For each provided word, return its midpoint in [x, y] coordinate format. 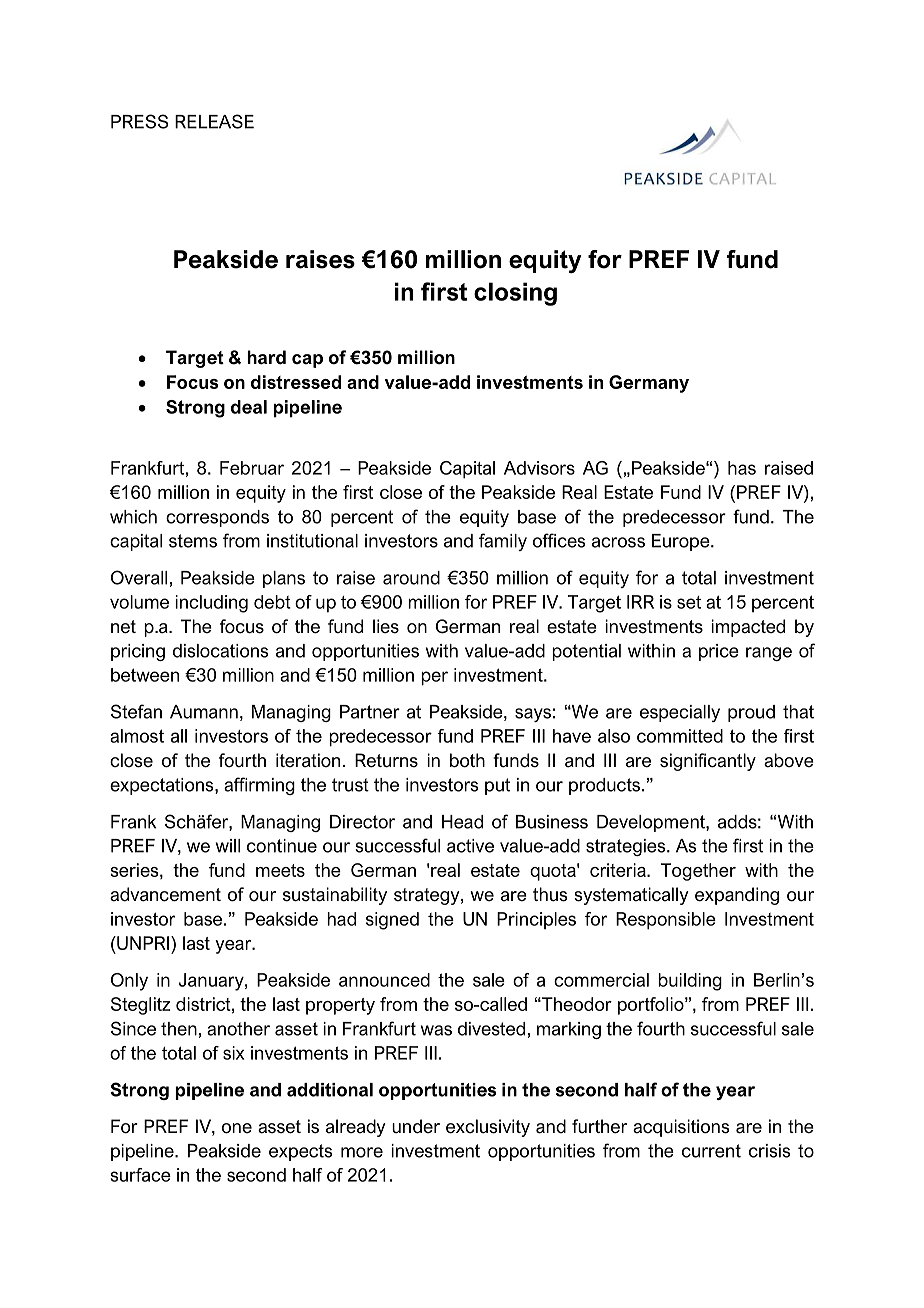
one [237, 1128]
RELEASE [214, 121]
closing [515, 294]
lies [386, 626]
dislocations [221, 651]
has [742, 468]
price [719, 652]
